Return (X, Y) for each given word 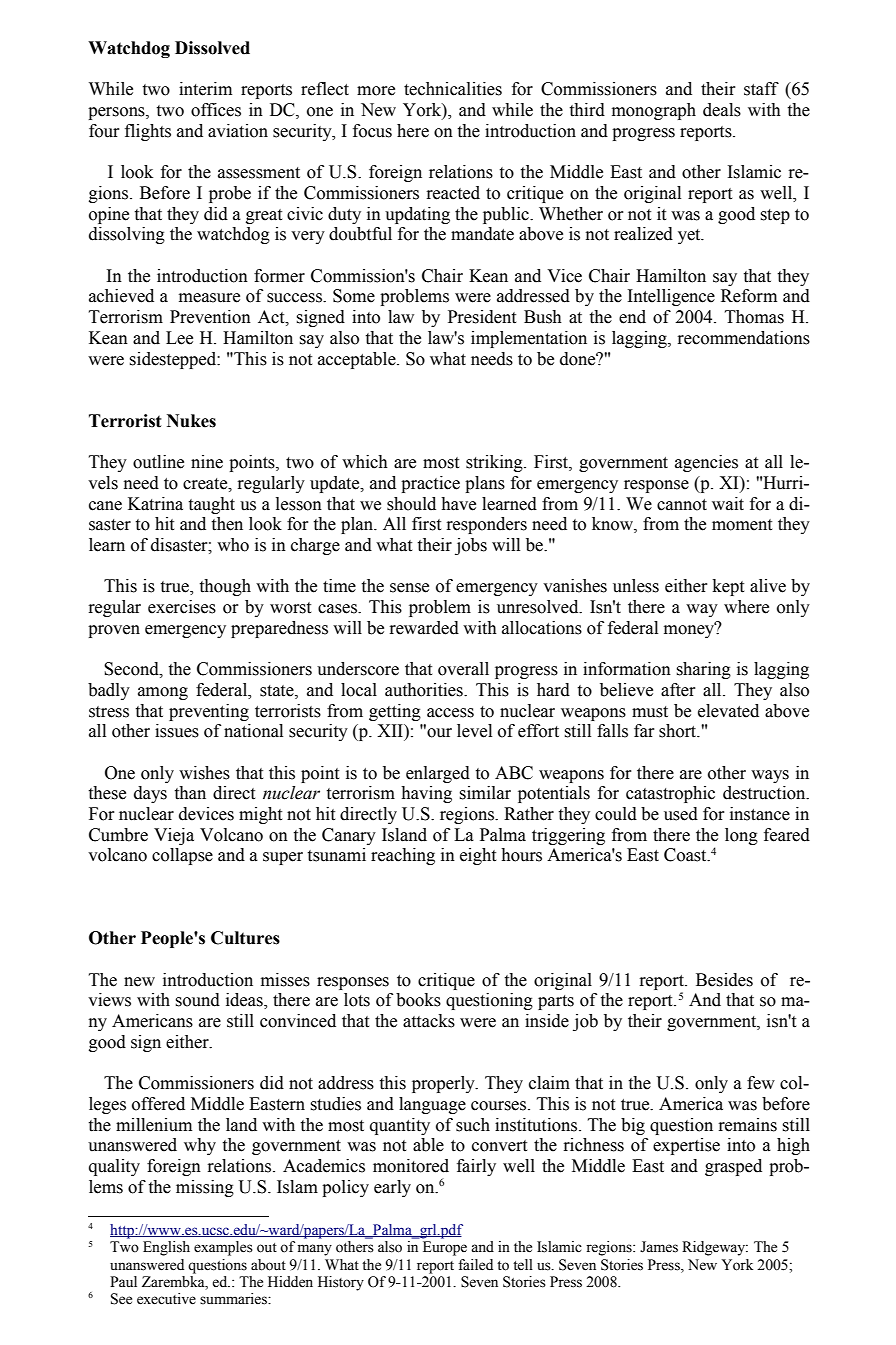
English (166, 1248)
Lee (179, 338)
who (233, 545)
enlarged (438, 774)
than (190, 793)
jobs (471, 546)
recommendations (744, 338)
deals (722, 110)
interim (205, 89)
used (681, 814)
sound (197, 1000)
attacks (429, 1021)
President (482, 317)
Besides (724, 980)
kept (728, 587)
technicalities (453, 89)
